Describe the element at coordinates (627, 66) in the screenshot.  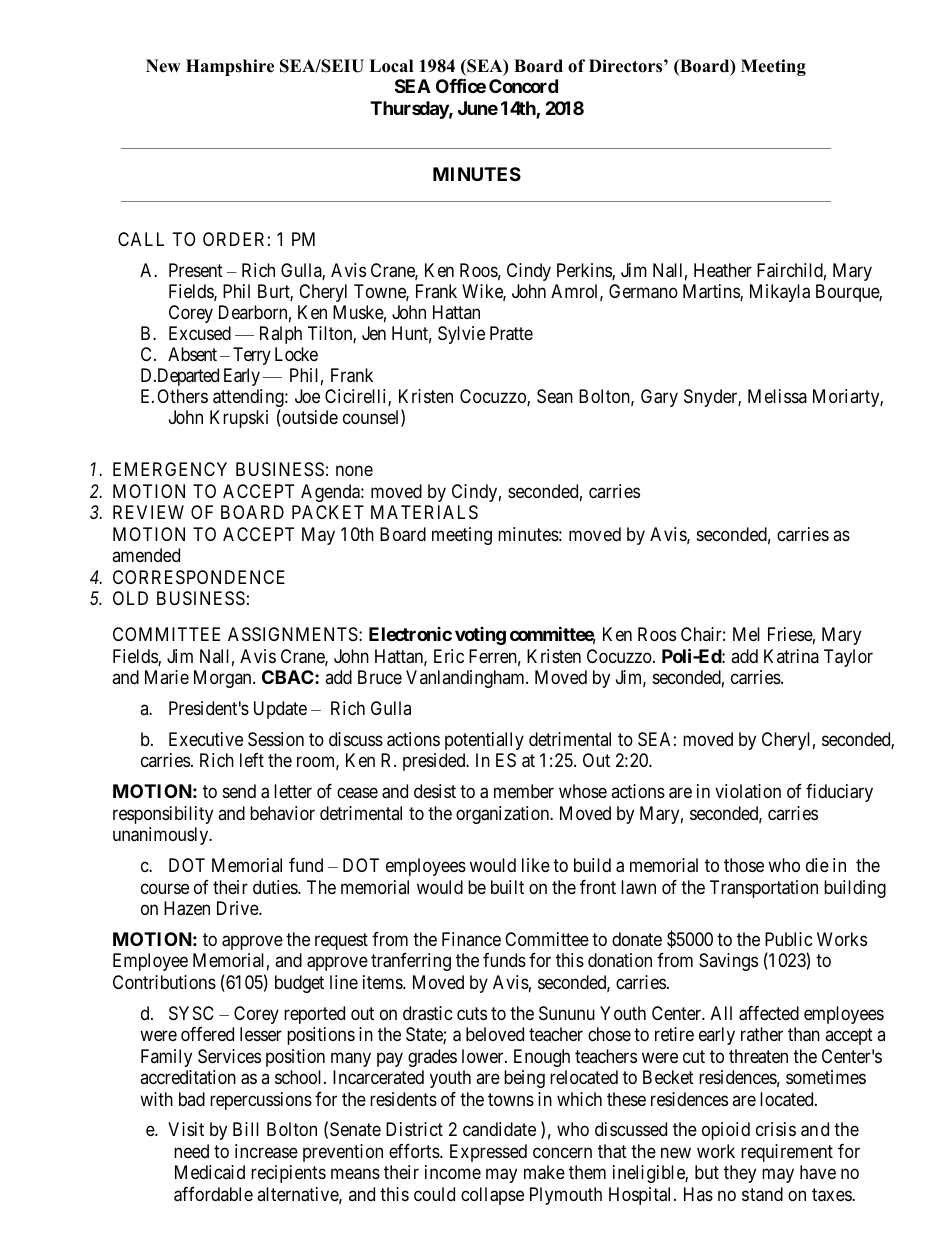
I see `Directors` at that location.
